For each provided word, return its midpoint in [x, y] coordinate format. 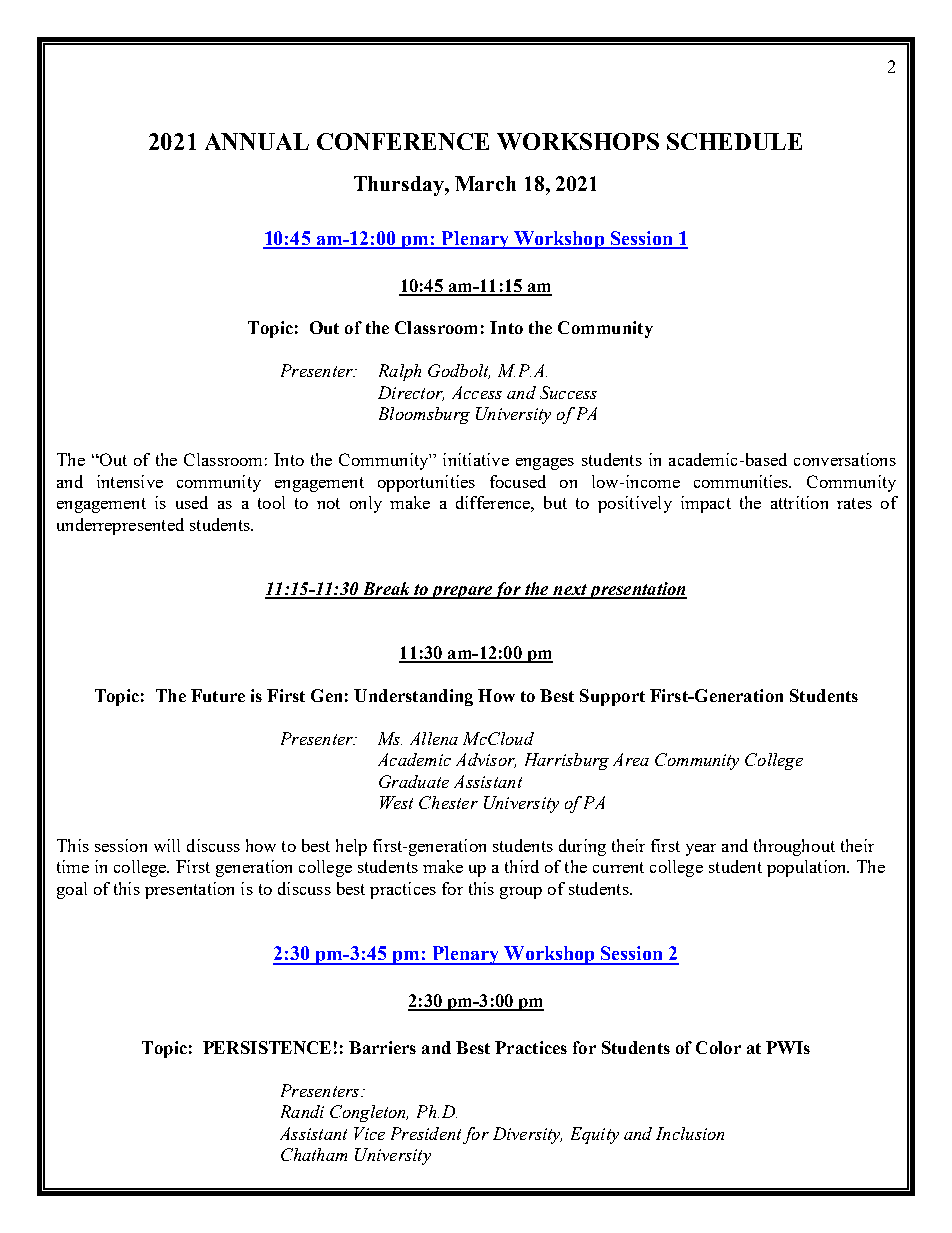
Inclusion [690, 1133]
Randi [302, 1111]
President [426, 1133]
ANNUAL [257, 141]
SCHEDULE [734, 141]
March [485, 183]
